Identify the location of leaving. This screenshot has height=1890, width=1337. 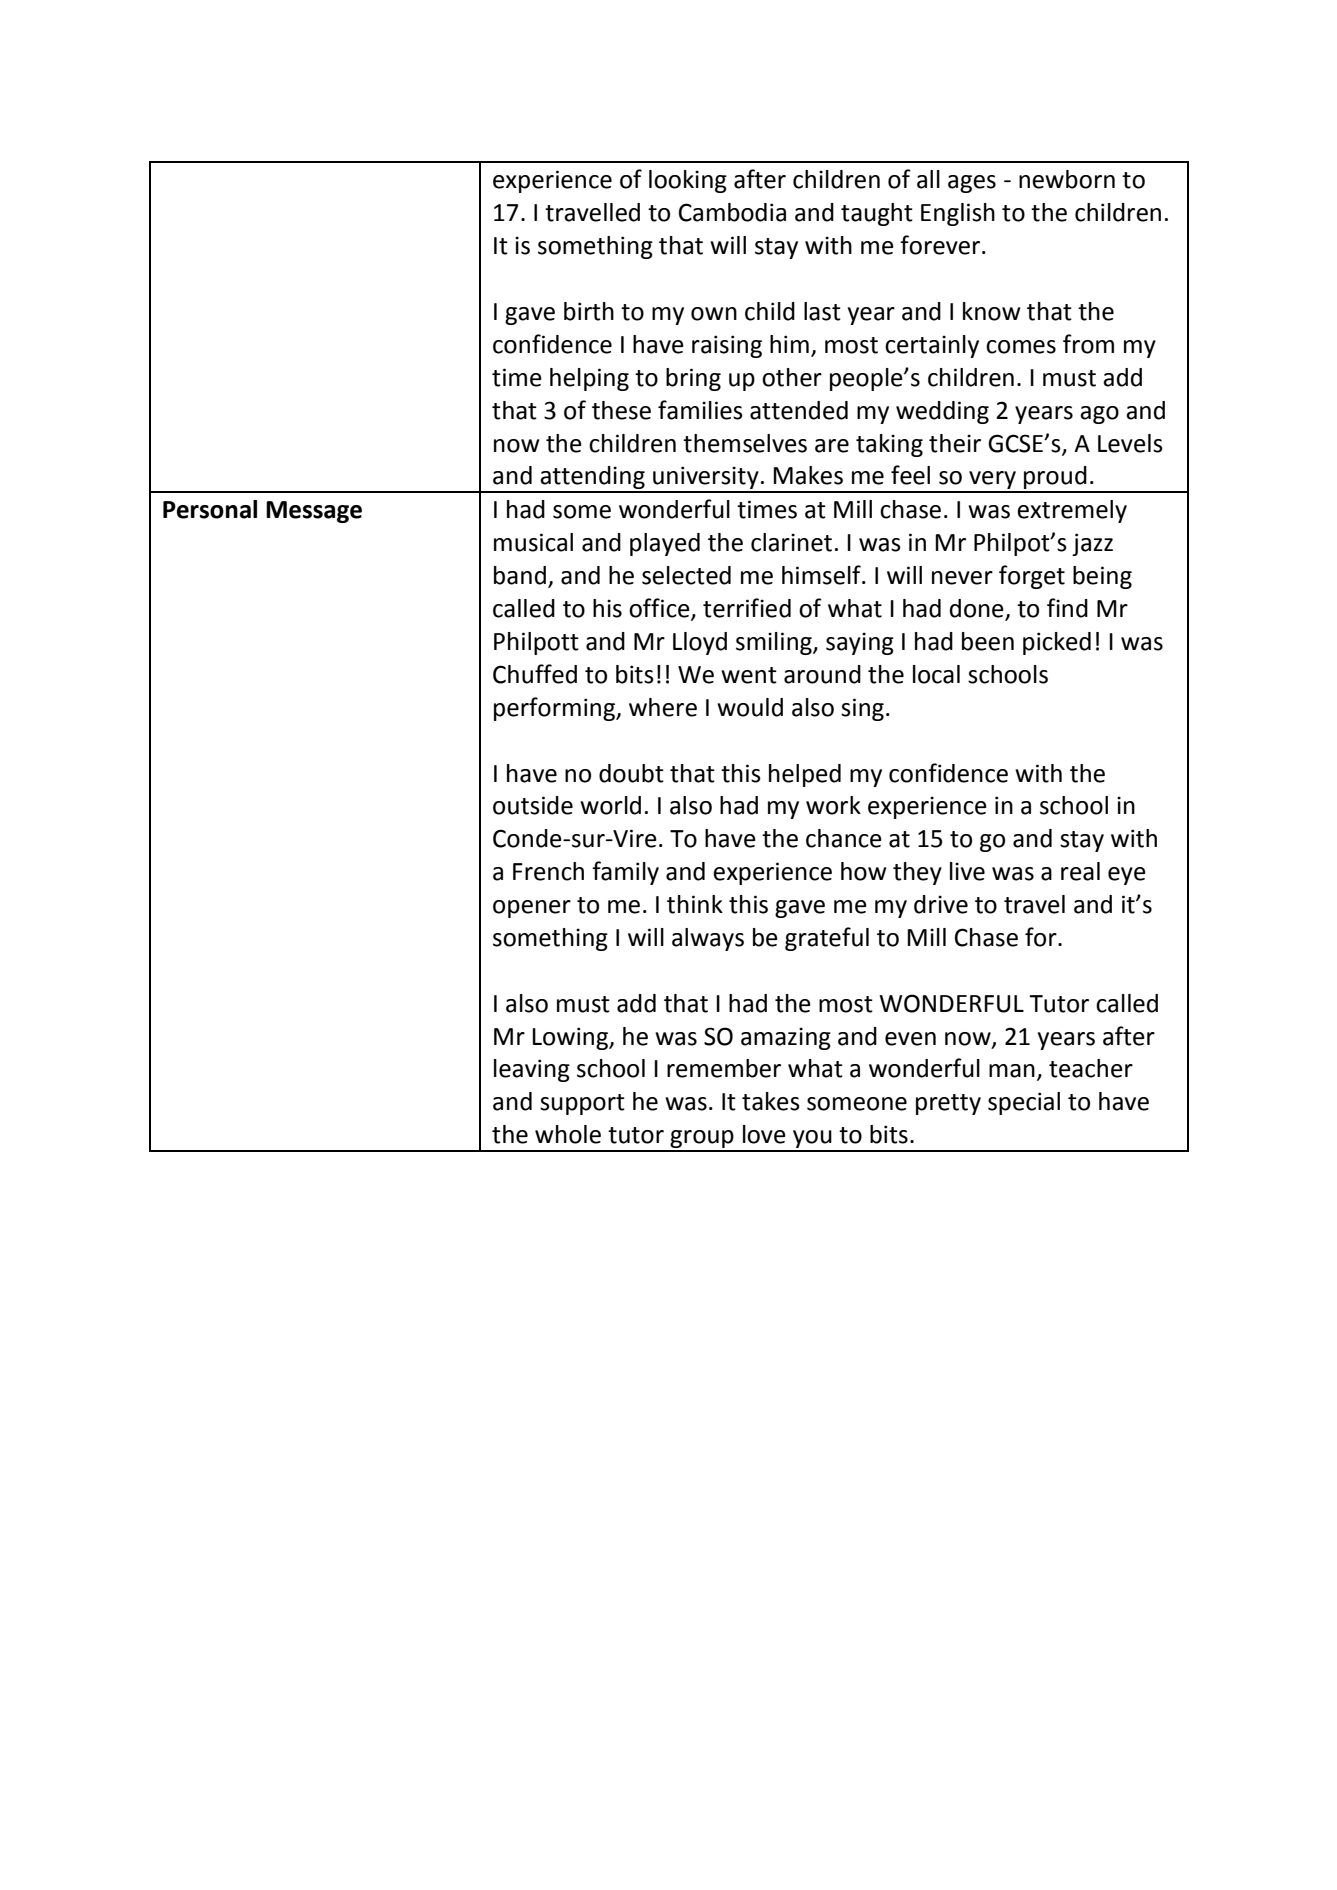
(532, 1070).
